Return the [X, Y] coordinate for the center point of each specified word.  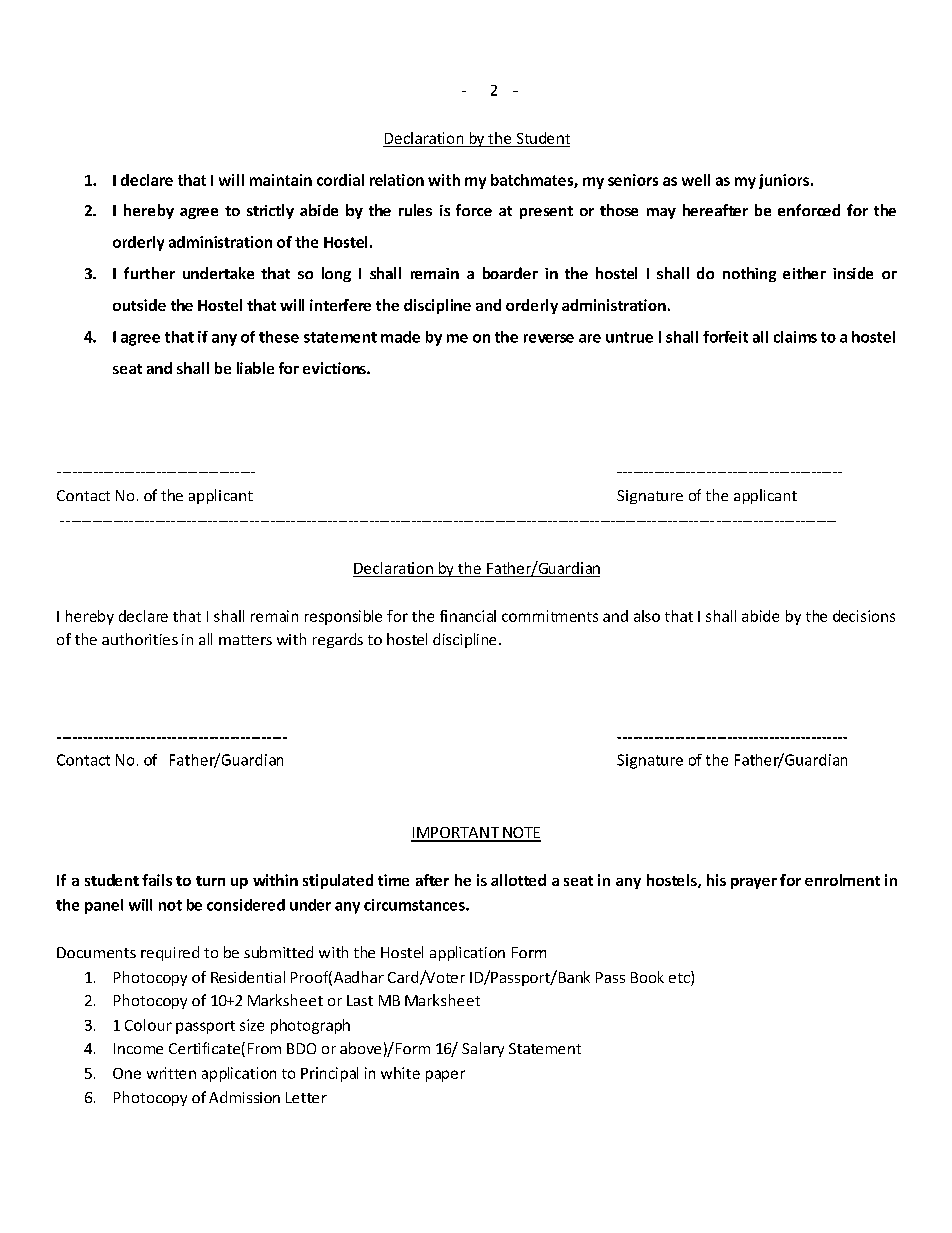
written [171, 1073]
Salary [483, 1049]
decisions [864, 616]
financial [468, 616]
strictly [270, 211]
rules [415, 210]
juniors [784, 181]
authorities [140, 639]
